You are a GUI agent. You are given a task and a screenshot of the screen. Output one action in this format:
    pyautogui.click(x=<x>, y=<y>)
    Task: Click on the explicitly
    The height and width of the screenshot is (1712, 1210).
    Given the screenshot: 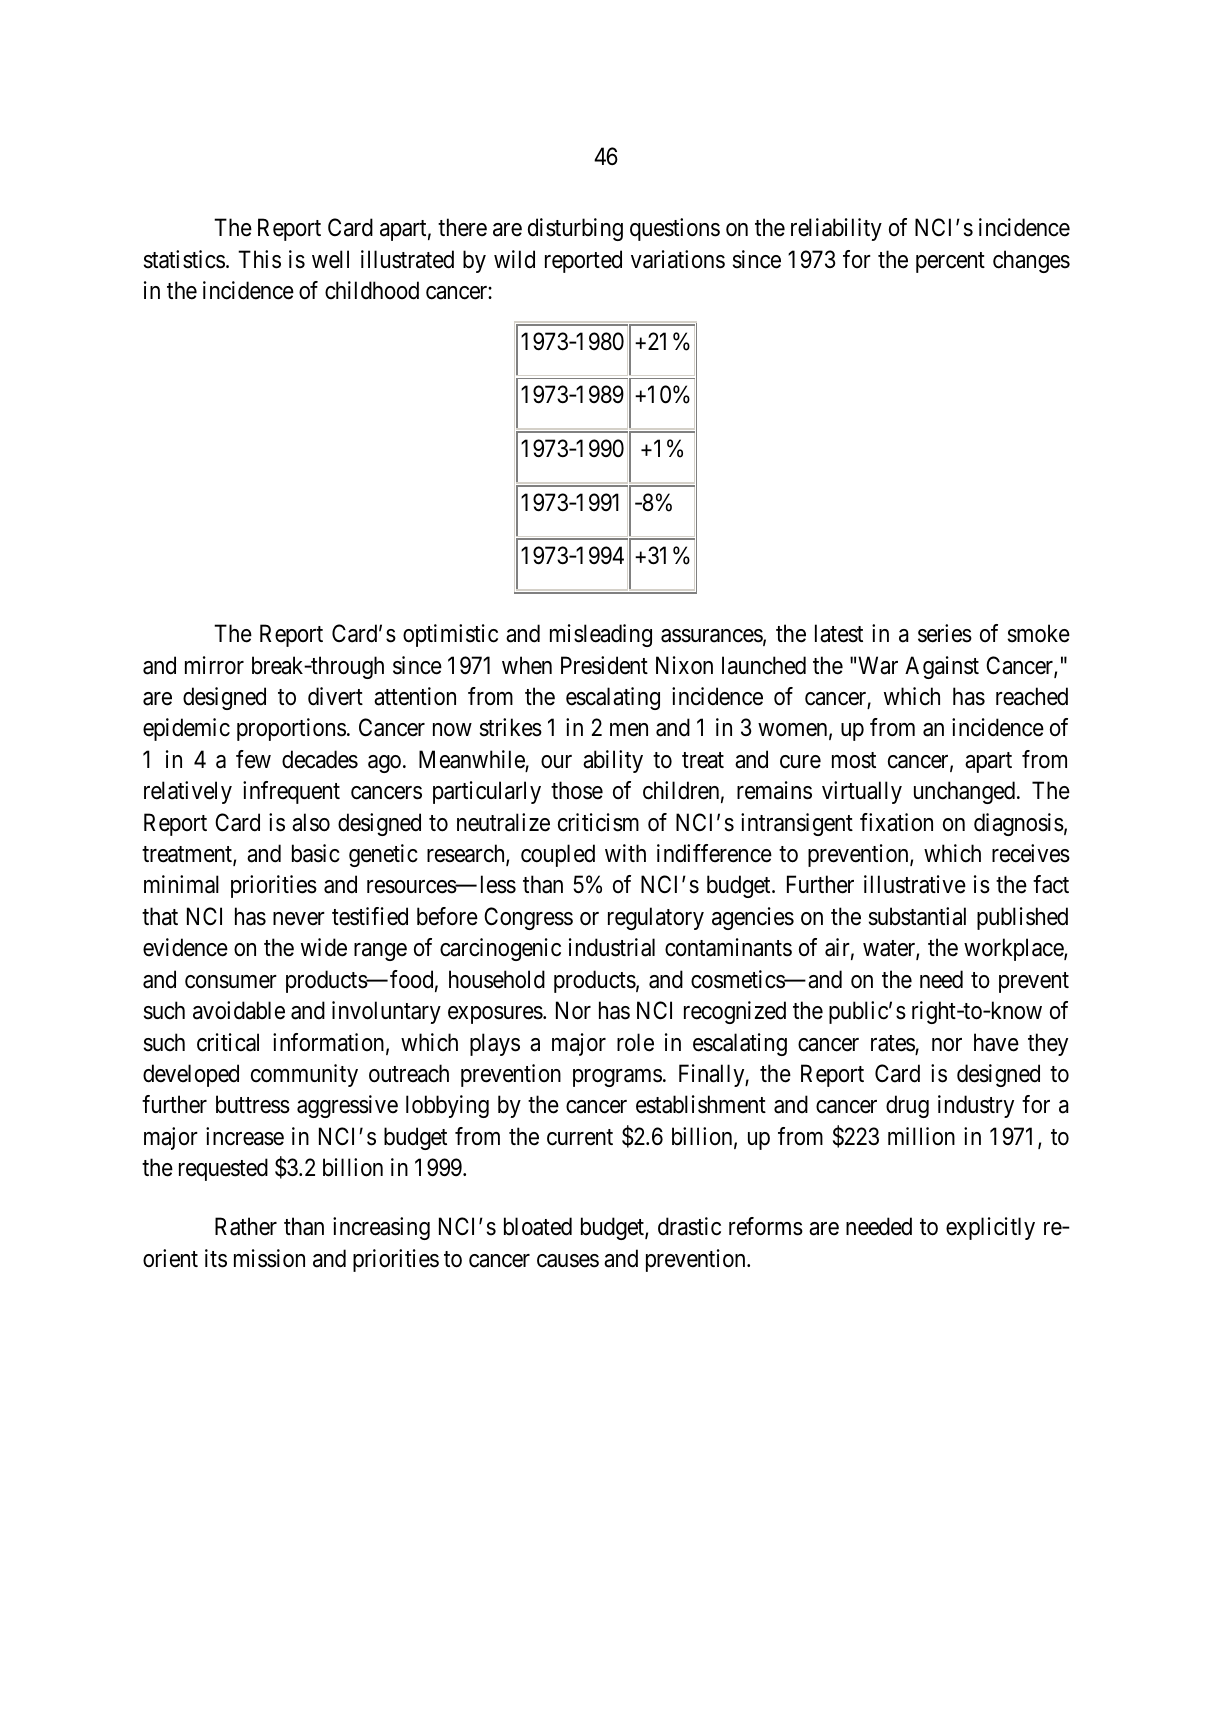 What is the action you would take?
    pyautogui.click(x=990, y=1228)
